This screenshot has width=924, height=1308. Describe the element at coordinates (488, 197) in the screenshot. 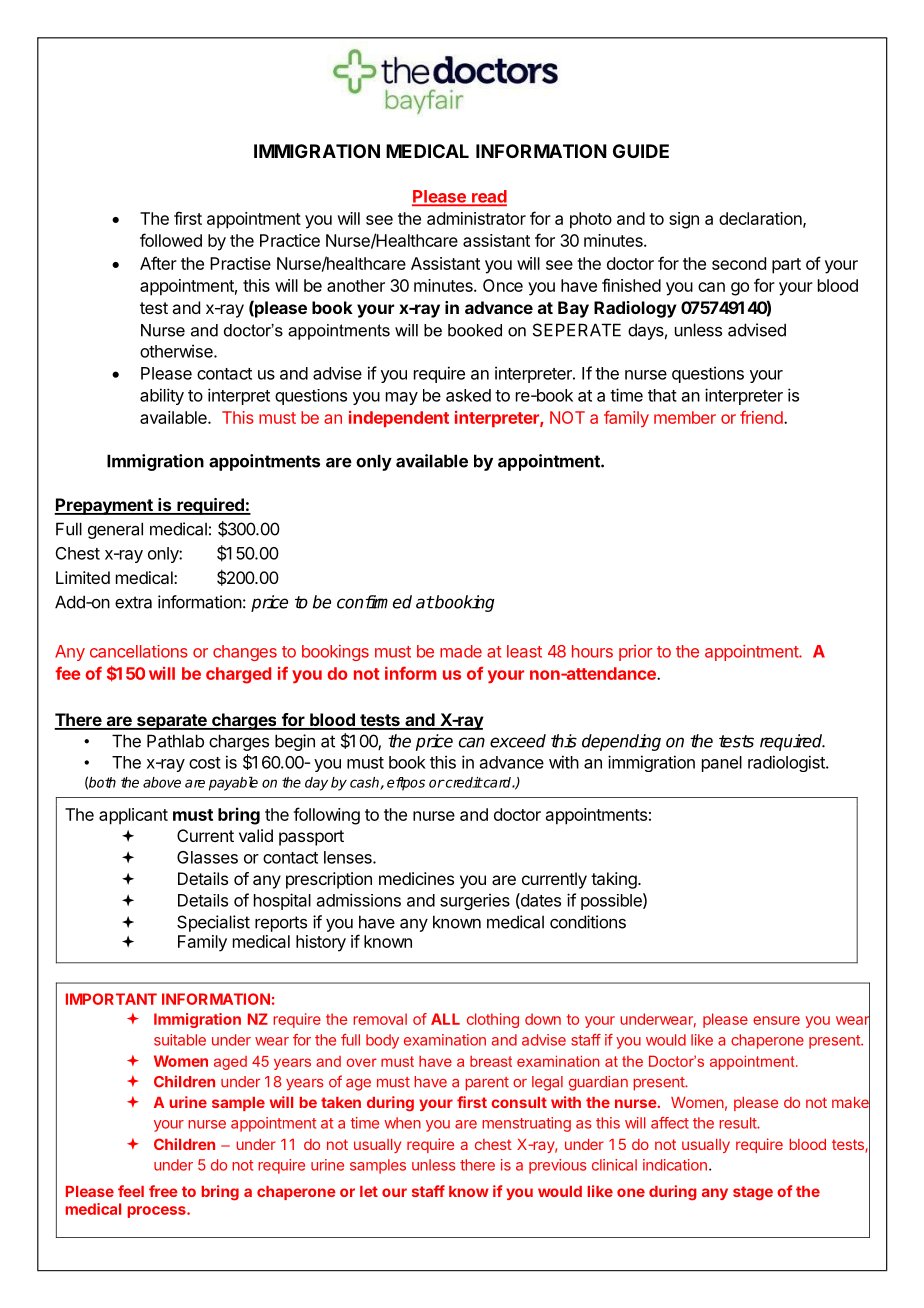

I see `read` at that location.
